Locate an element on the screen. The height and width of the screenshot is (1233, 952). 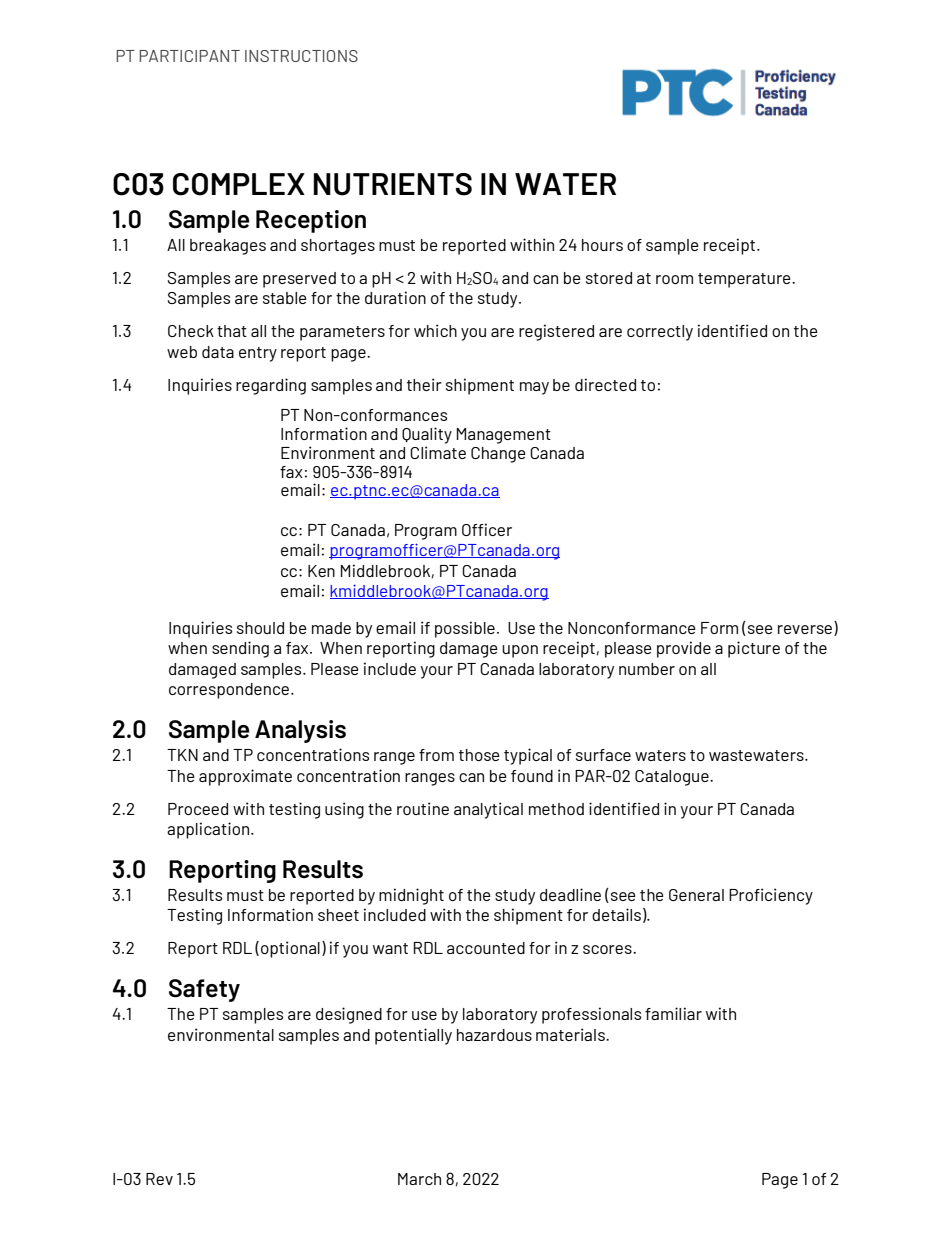
temperature is located at coordinates (745, 280).
